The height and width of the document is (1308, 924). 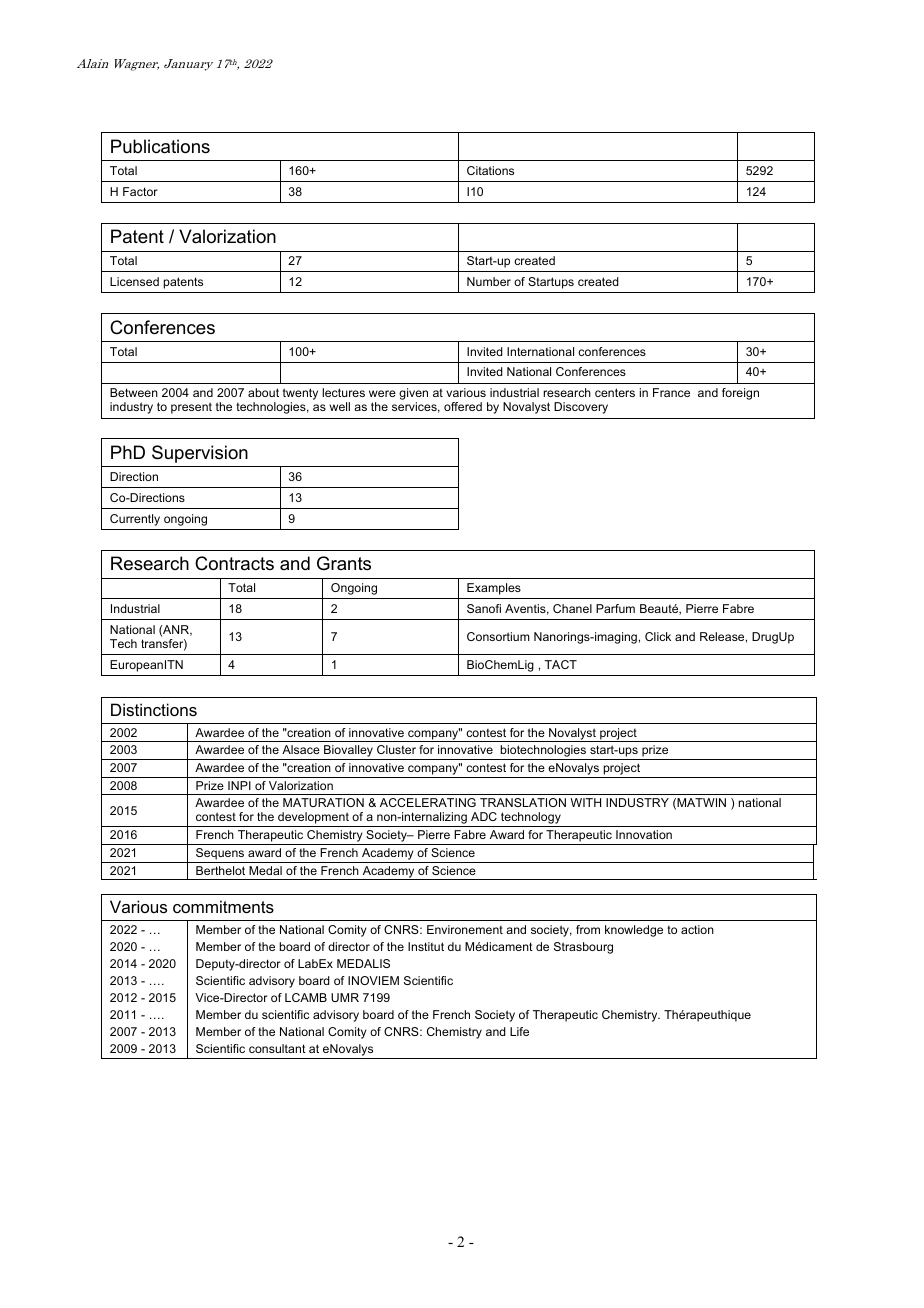 I want to click on Distinctions, so click(x=154, y=709).
